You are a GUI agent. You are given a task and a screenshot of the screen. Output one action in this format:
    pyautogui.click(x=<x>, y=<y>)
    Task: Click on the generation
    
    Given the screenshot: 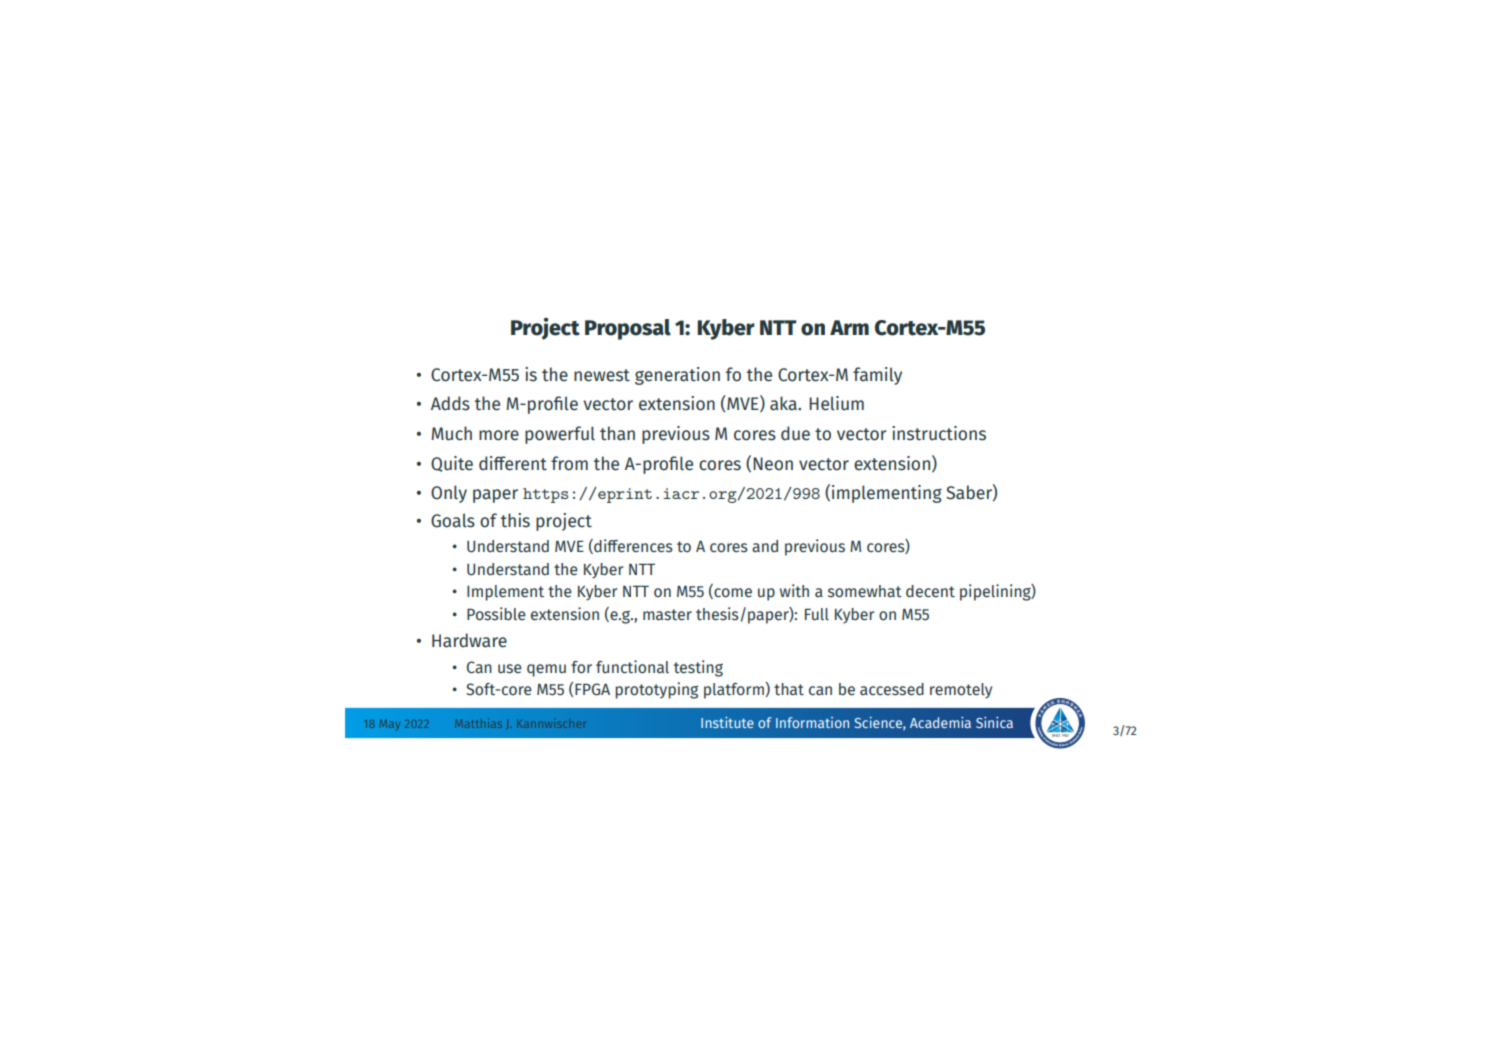 What is the action you would take?
    pyautogui.click(x=677, y=376)
